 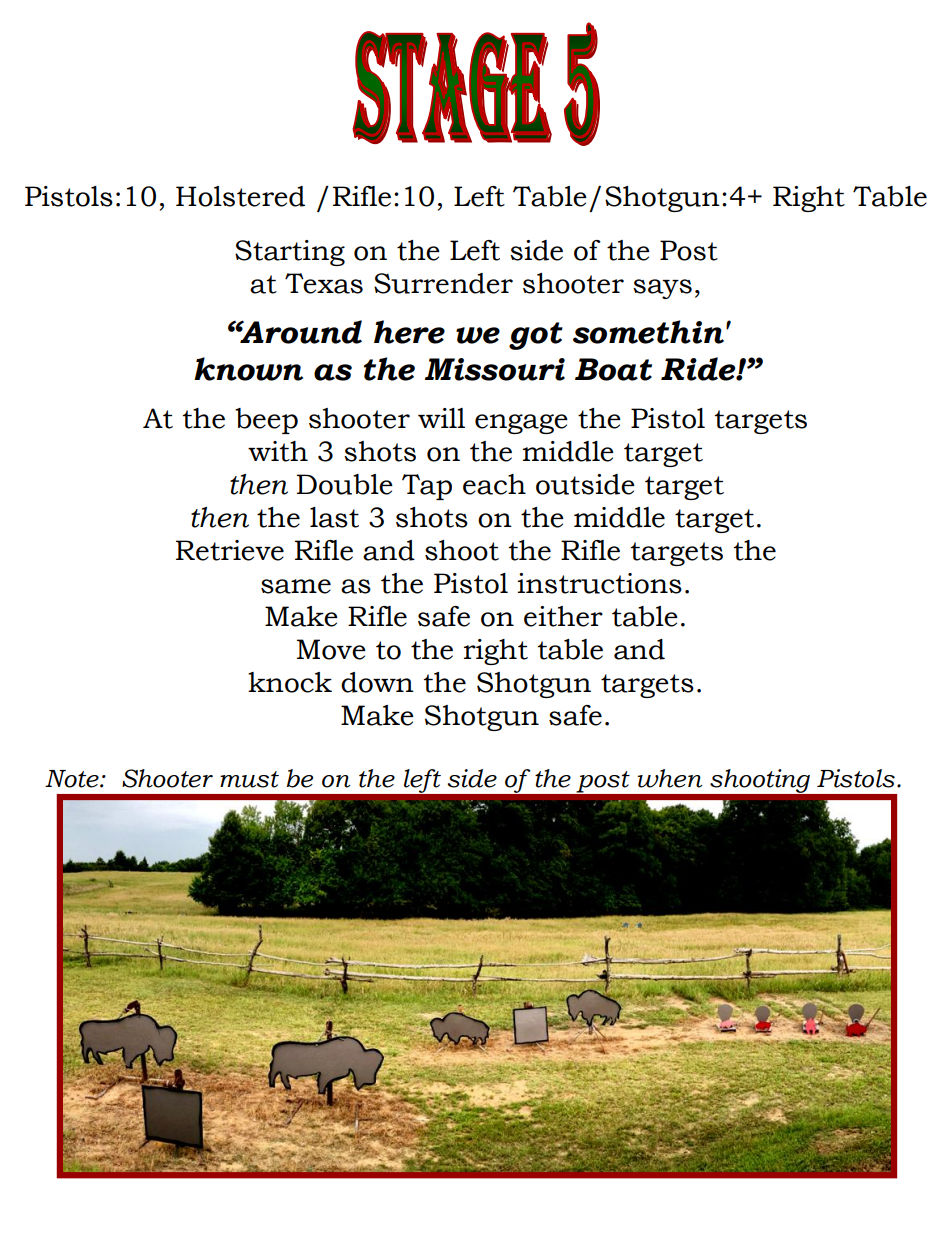 I want to click on Starting, so click(x=290, y=253).
